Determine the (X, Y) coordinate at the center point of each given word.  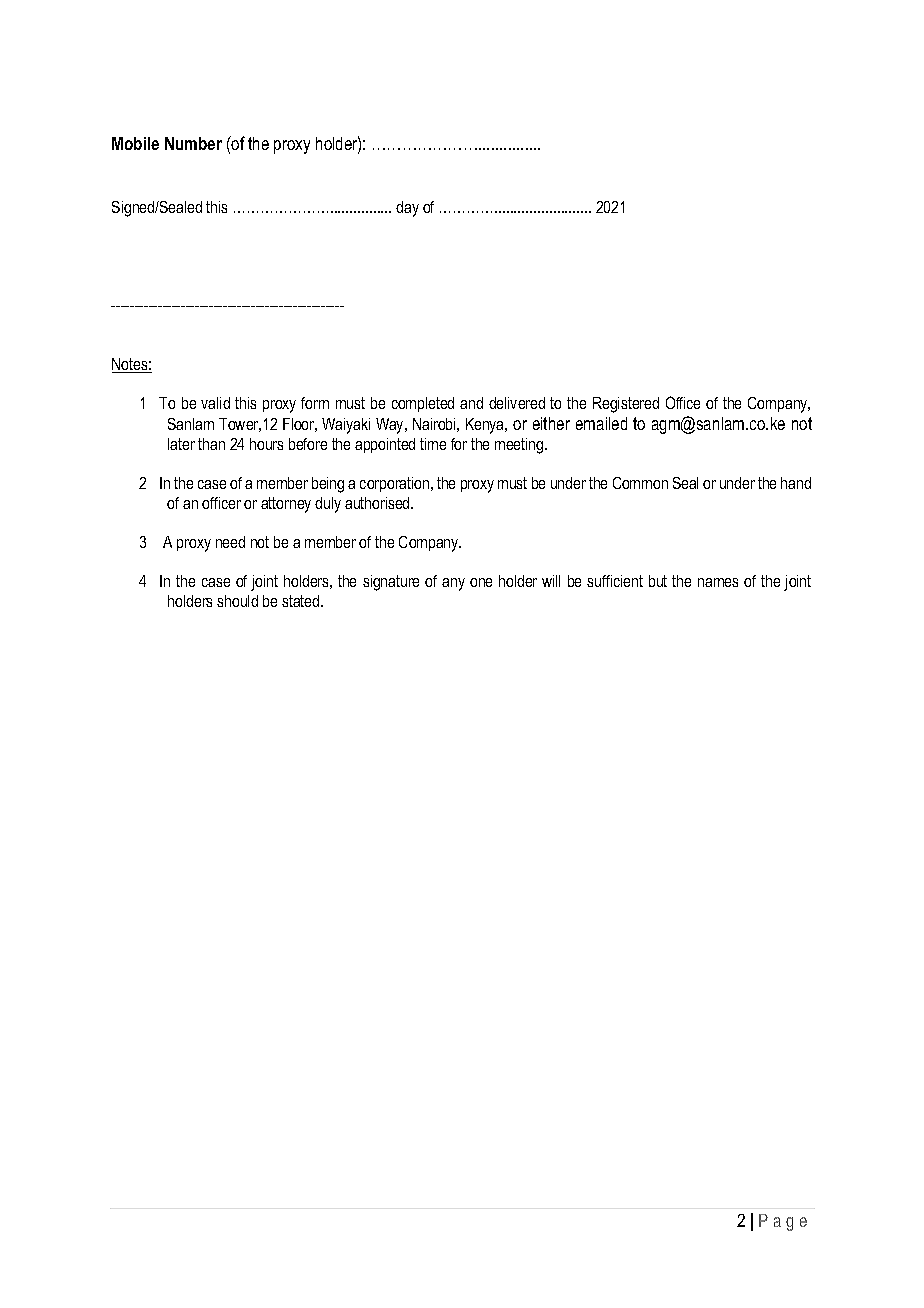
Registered (626, 405)
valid (215, 403)
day (407, 209)
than (211, 444)
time (433, 444)
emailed (601, 423)
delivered (517, 403)
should (237, 601)
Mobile (135, 143)
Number (193, 143)
